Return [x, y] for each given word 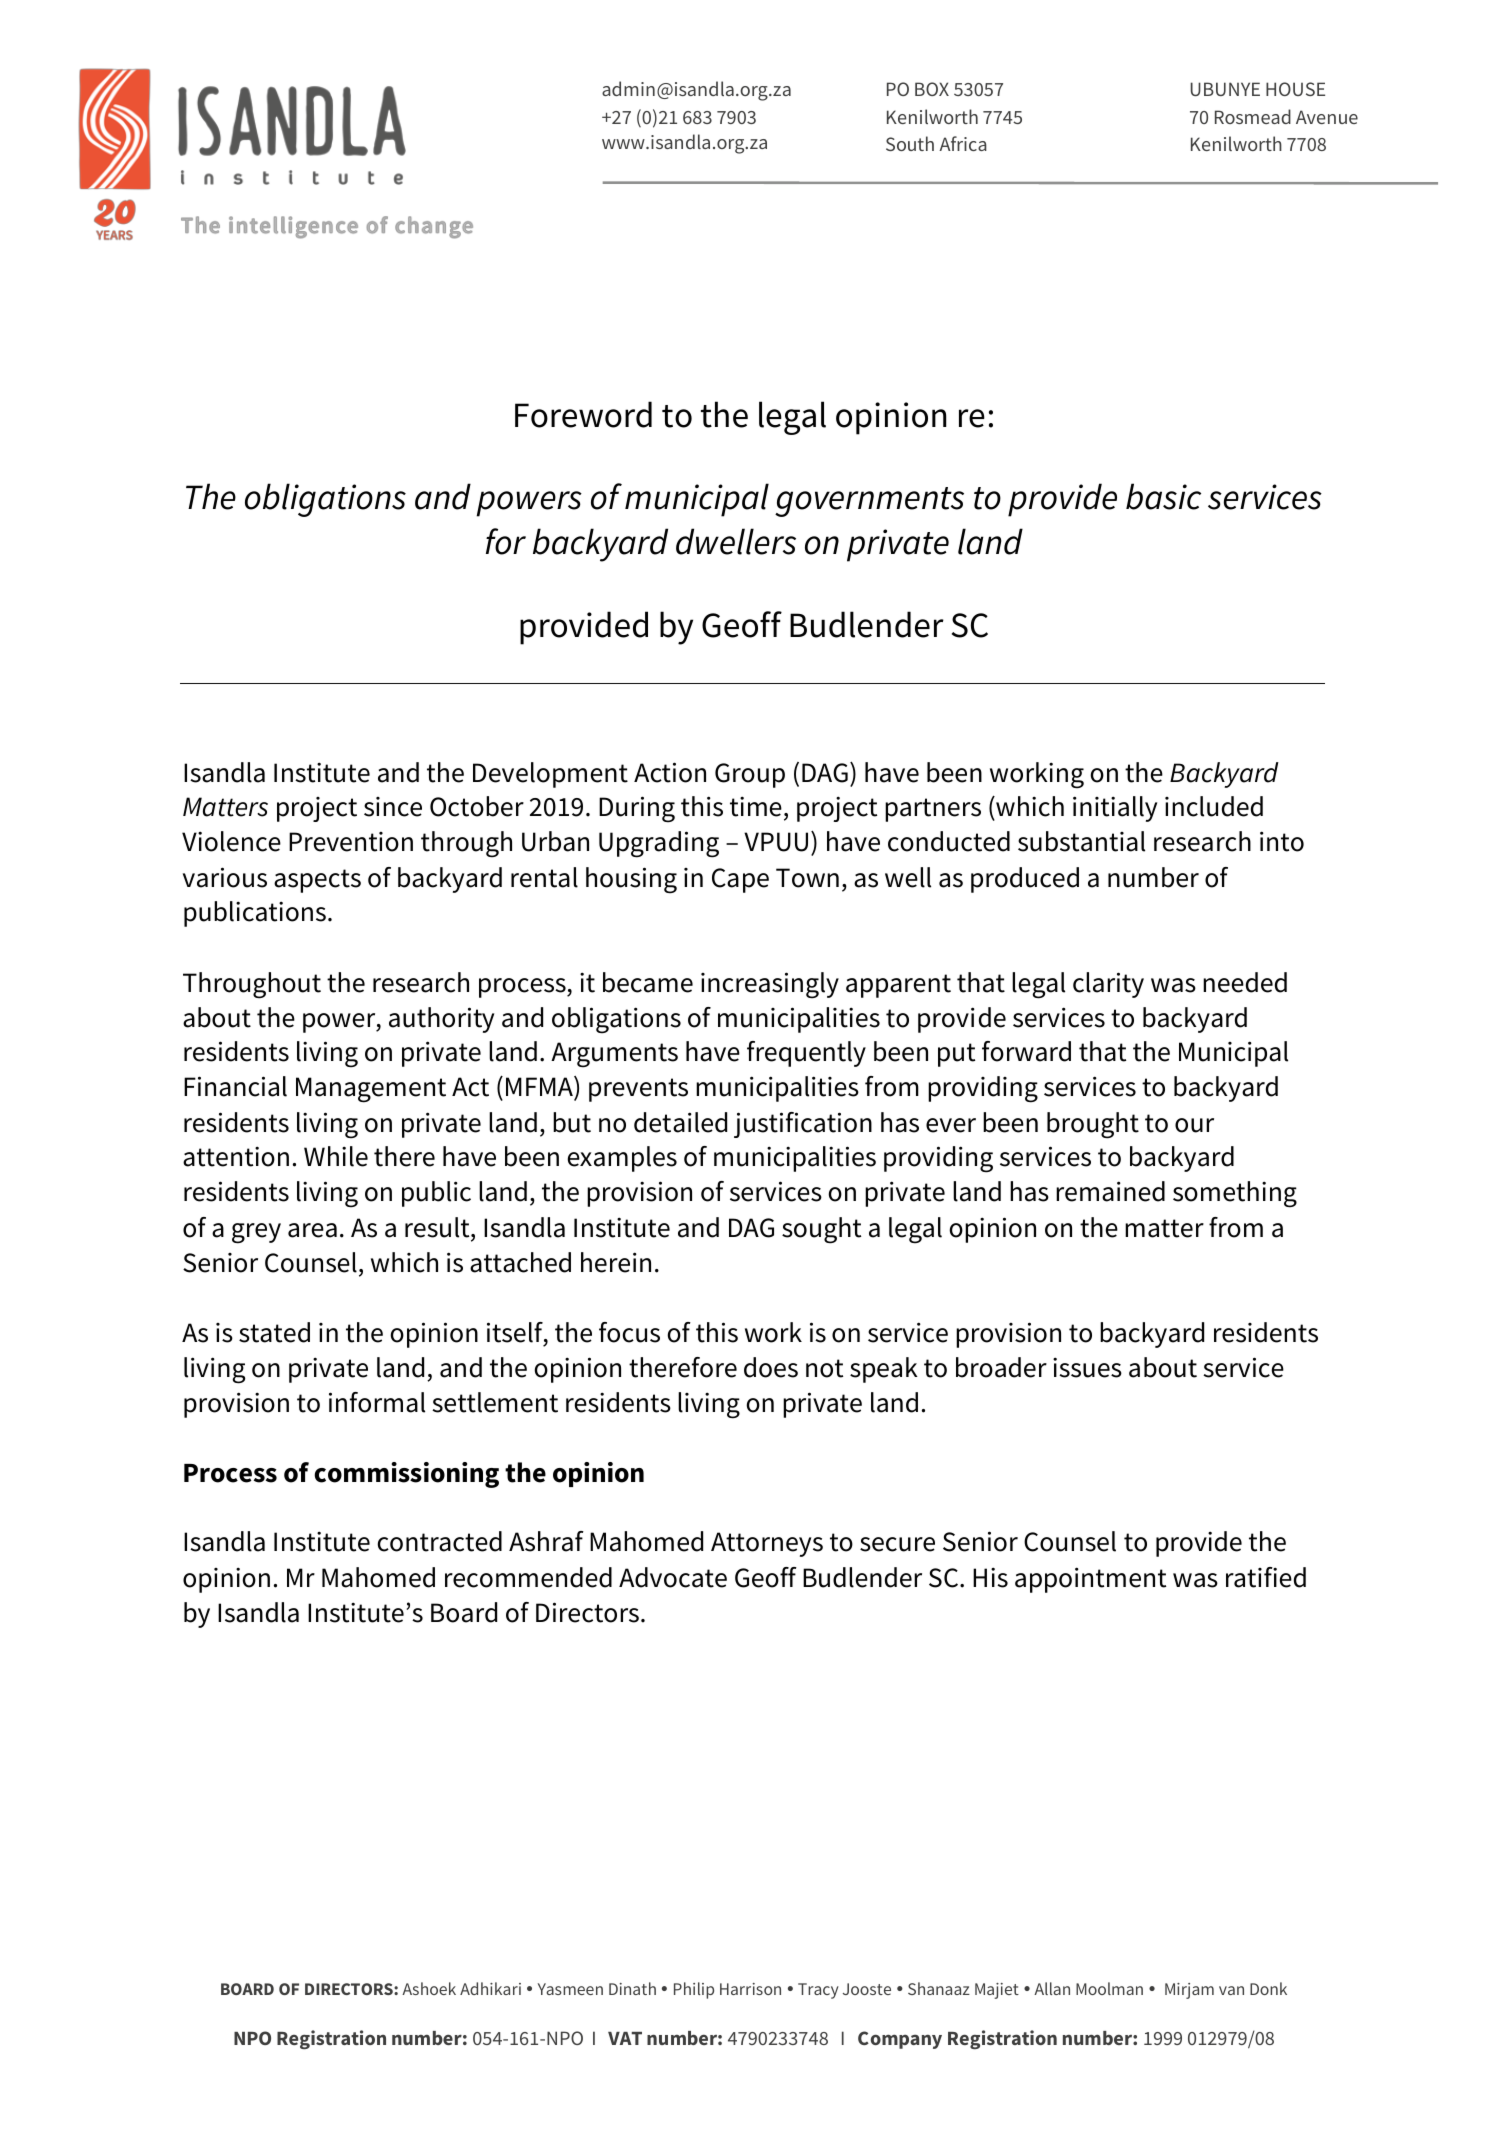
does [771, 1367]
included [1214, 806]
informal [377, 1402]
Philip [694, 1990]
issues [1087, 1367]
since [393, 807]
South [910, 143]
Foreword [583, 414]
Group [750, 775]
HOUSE [1295, 89]
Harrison [750, 1989]
